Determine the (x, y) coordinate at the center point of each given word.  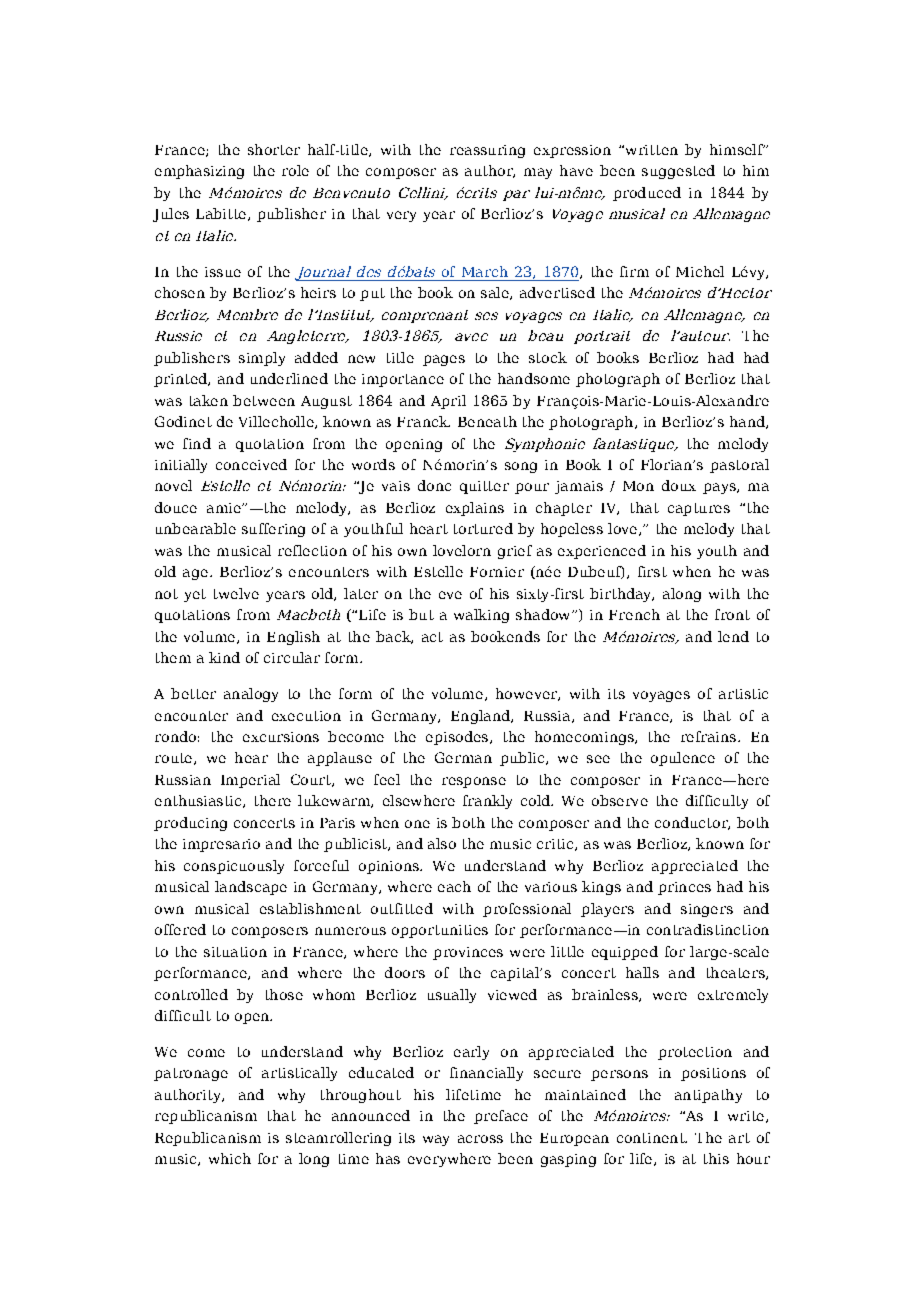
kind (224, 657)
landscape (251, 888)
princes (684, 888)
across (480, 1139)
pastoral (739, 466)
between (264, 400)
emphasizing (199, 172)
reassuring (487, 151)
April (448, 402)
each (454, 886)
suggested (678, 172)
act (432, 637)
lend (733, 636)
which (230, 1158)
